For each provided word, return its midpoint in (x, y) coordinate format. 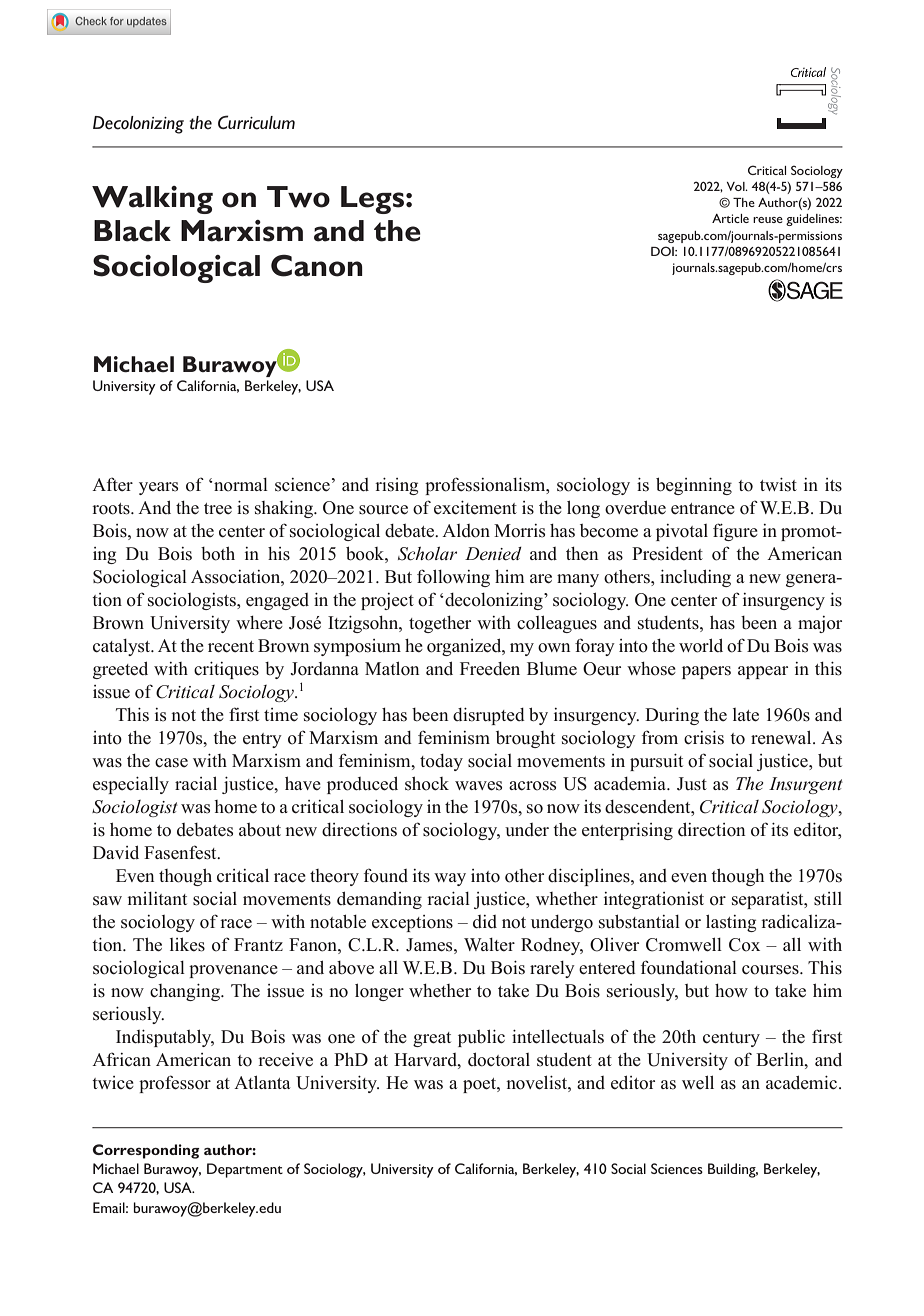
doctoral (499, 1059)
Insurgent (806, 785)
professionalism (486, 486)
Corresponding (146, 1151)
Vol (737, 186)
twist (778, 485)
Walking (152, 200)
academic (803, 1082)
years (158, 488)
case (171, 763)
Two (298, 197)
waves (478, 786)
